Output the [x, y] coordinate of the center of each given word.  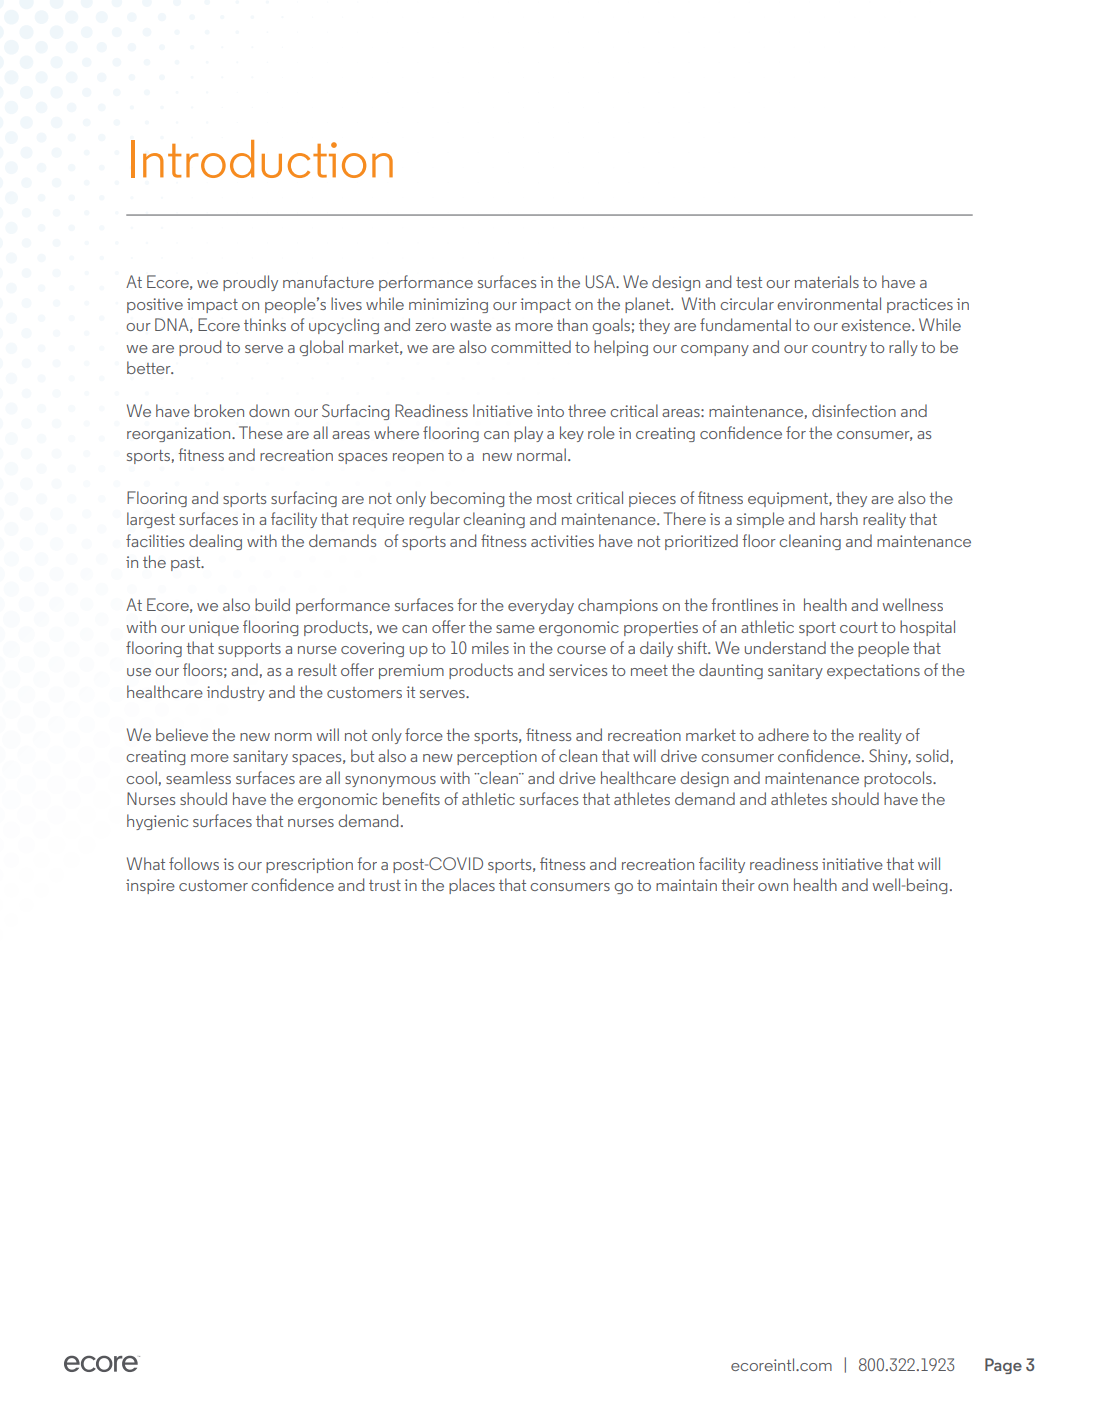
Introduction [262, 159]
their [738, 884]
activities [562, 541]
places [472, 886]
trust [385, 885]
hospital [927, 628]
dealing [215, 542]
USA [601, 281]
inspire [150, 886]
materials [827, 281]
